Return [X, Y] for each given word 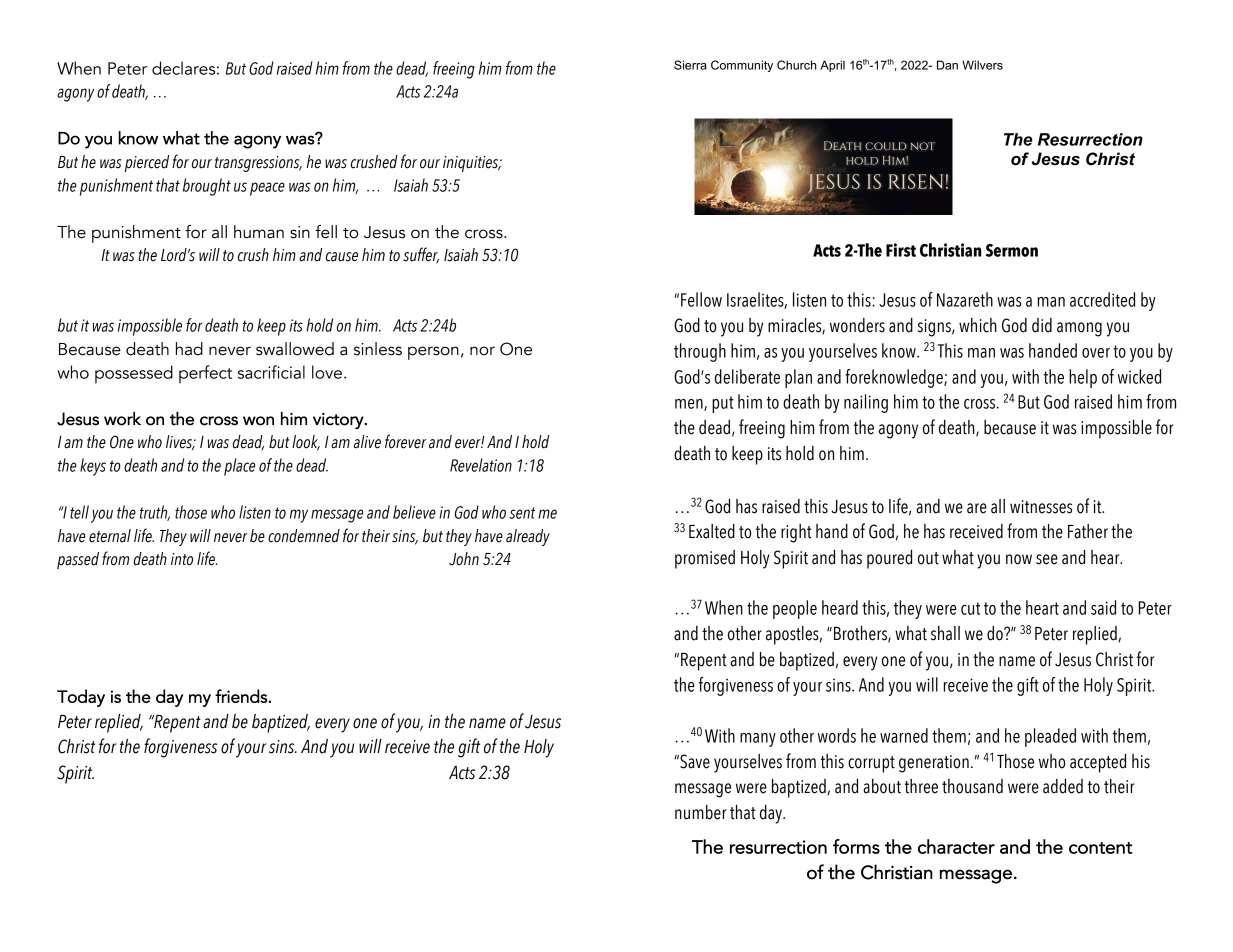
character [956, 846]
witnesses [1041, 507]
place [239, 467]
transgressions [258, 164]
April [832, 66]
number [701, 812]
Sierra [690, 65]
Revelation [481, 465]
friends [242, 696]
